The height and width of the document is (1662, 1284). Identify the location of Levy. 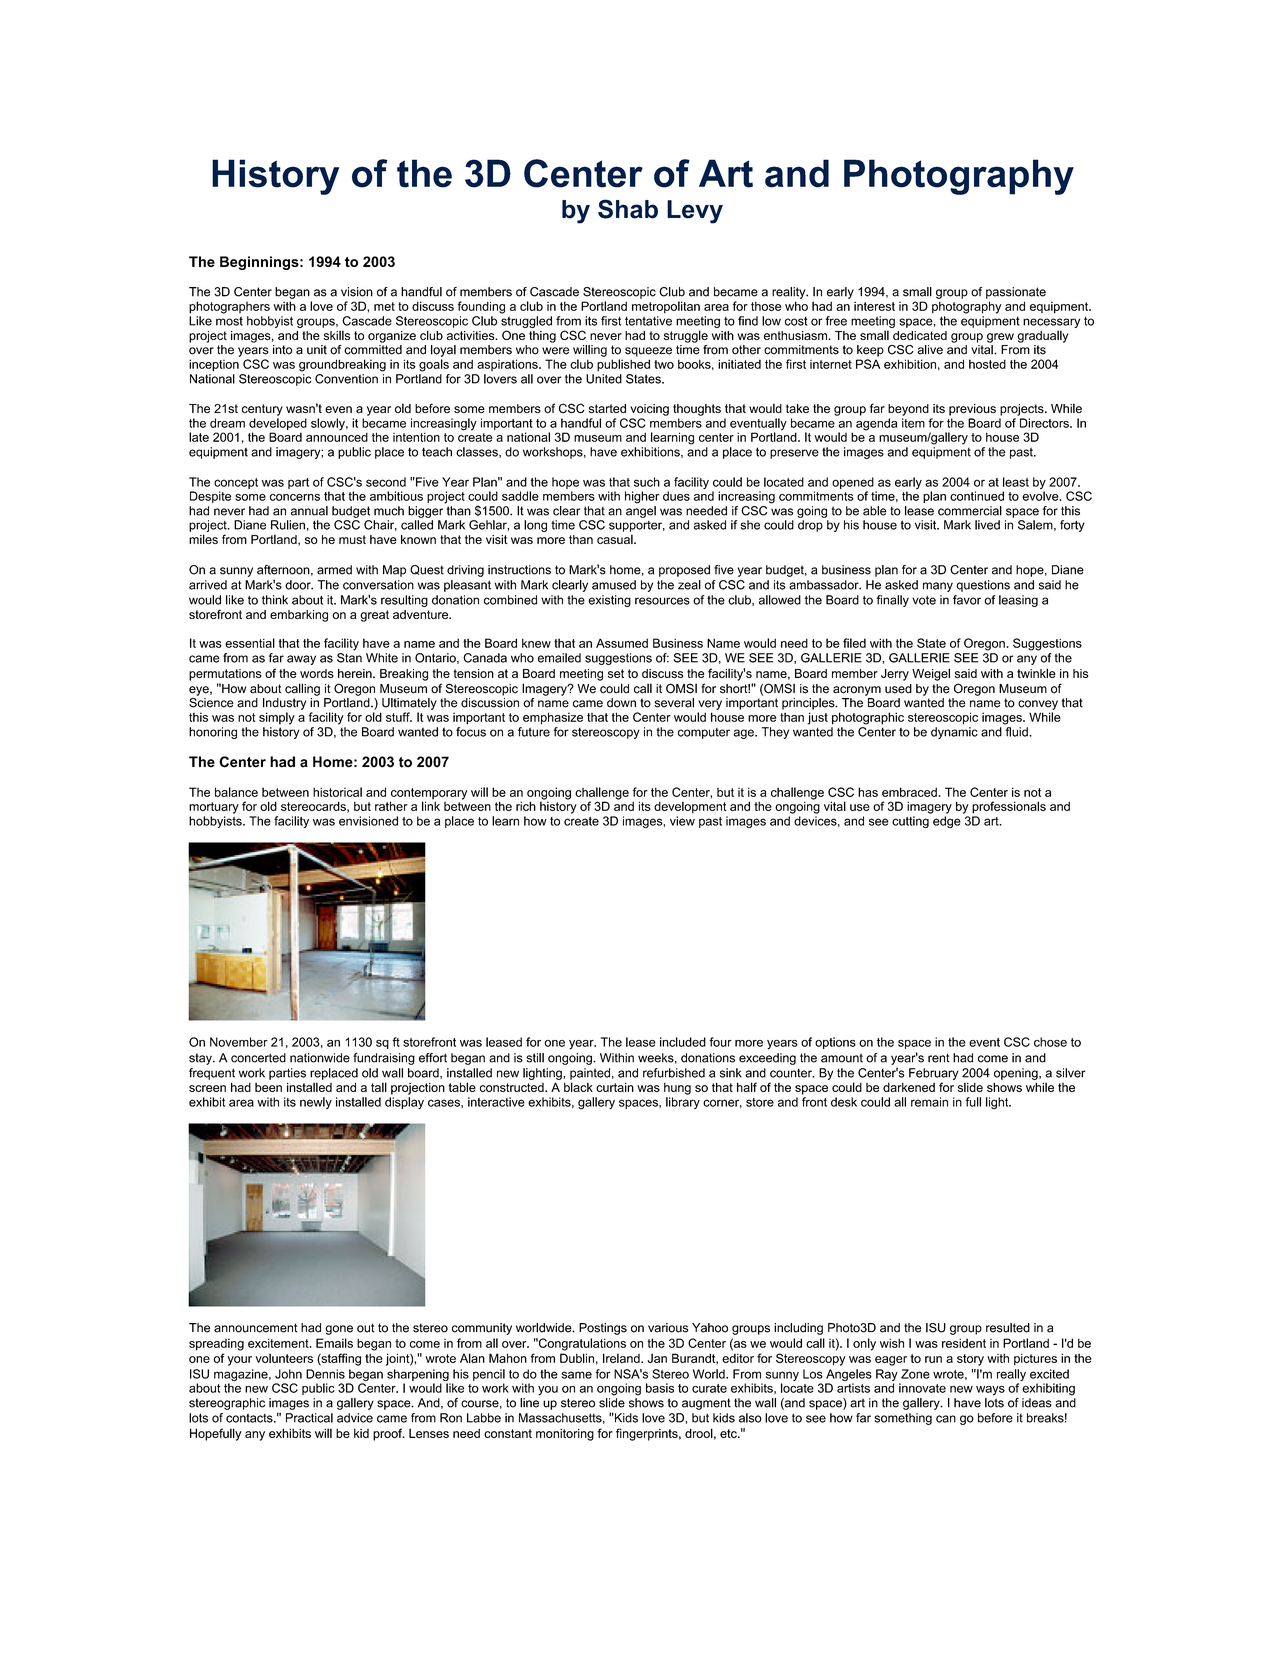
(695, 212).
